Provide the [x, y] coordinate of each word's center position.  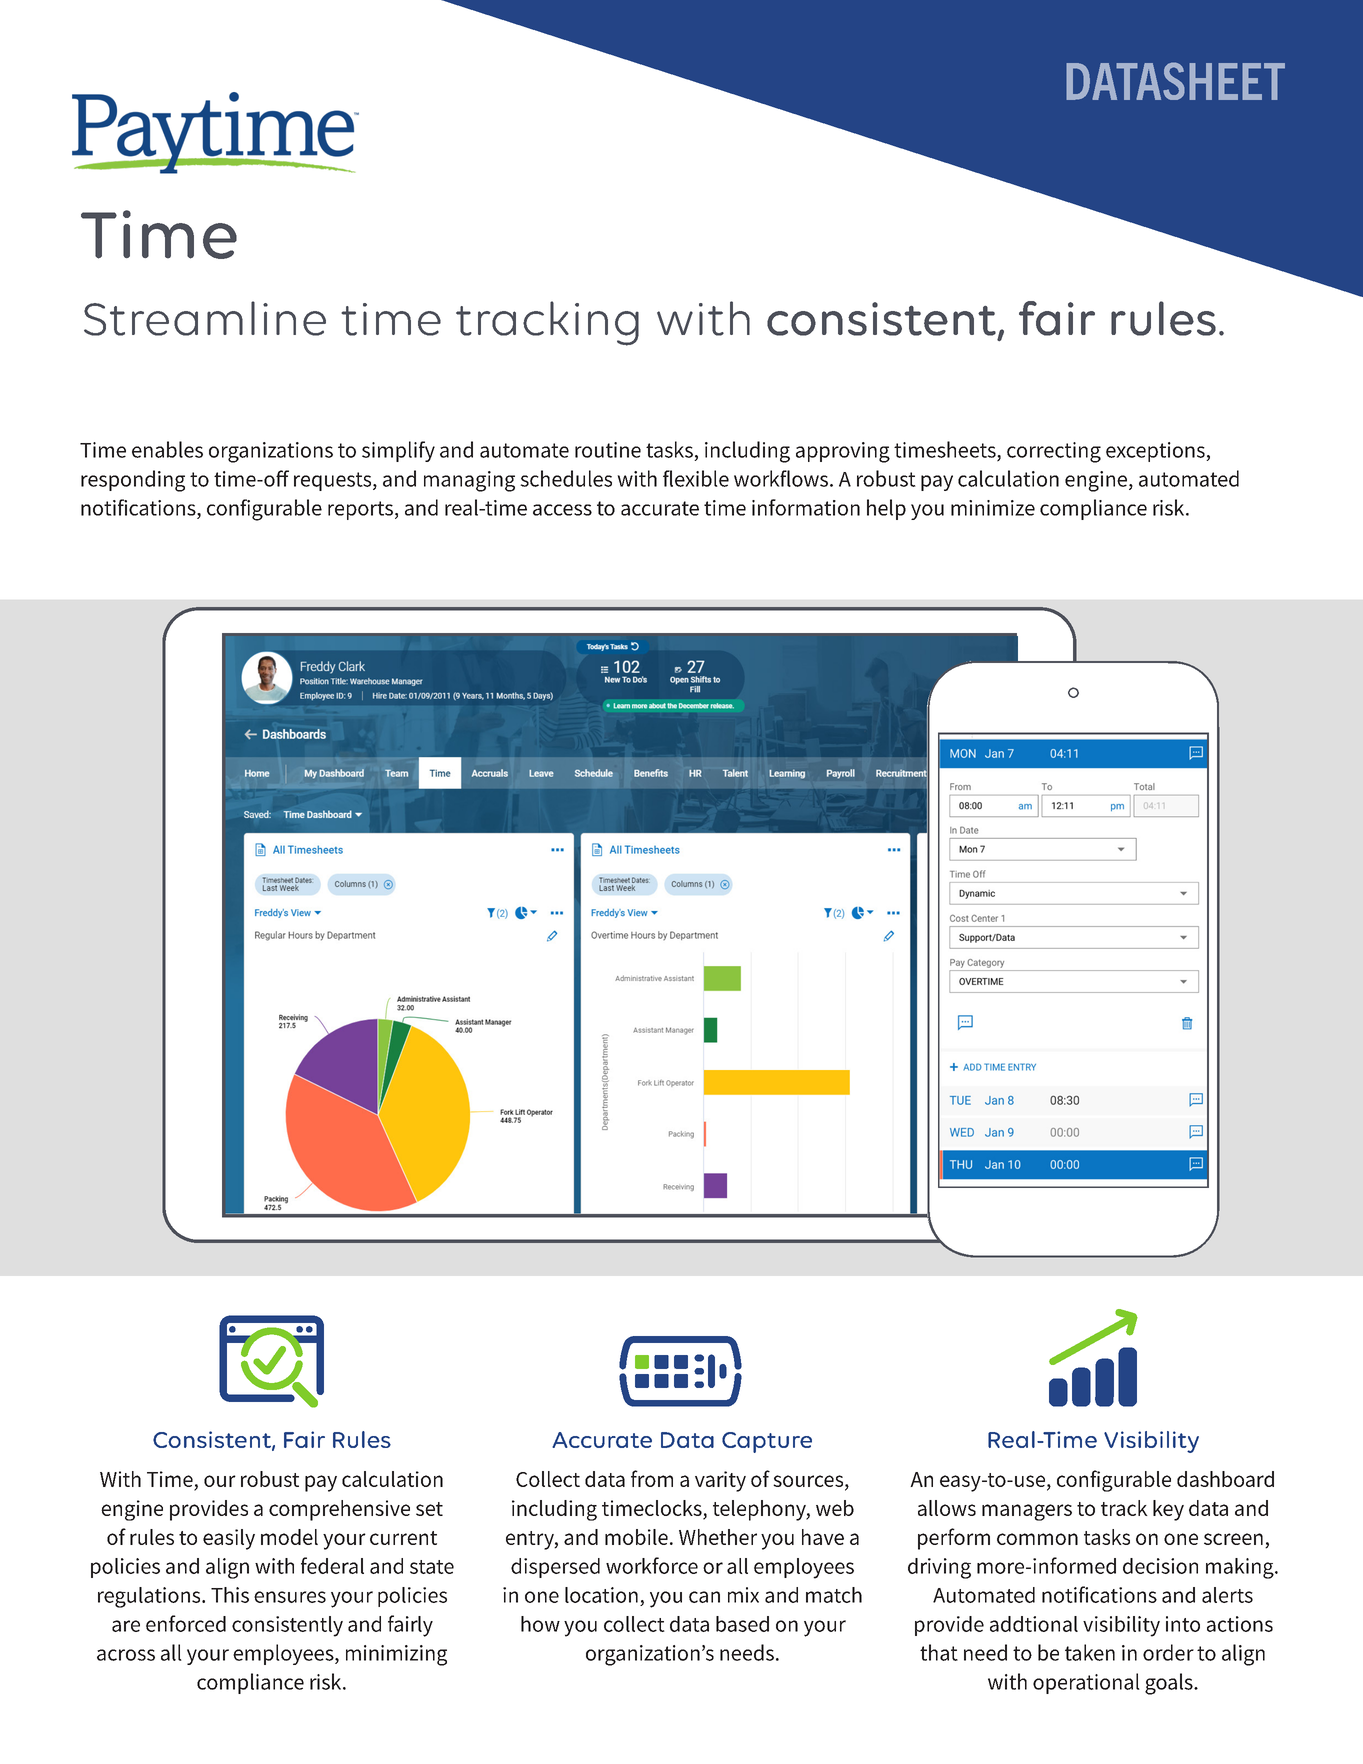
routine [608, 450]
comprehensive [339, 1510]
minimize [993, 508]
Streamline [205, 318]
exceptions [1156, 452]
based [742, 1624]
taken [1090, 1652]
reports [360, 510]
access [562, 510]
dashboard [1225, 1479]
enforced [186, 1623]
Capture [767, 1442]
